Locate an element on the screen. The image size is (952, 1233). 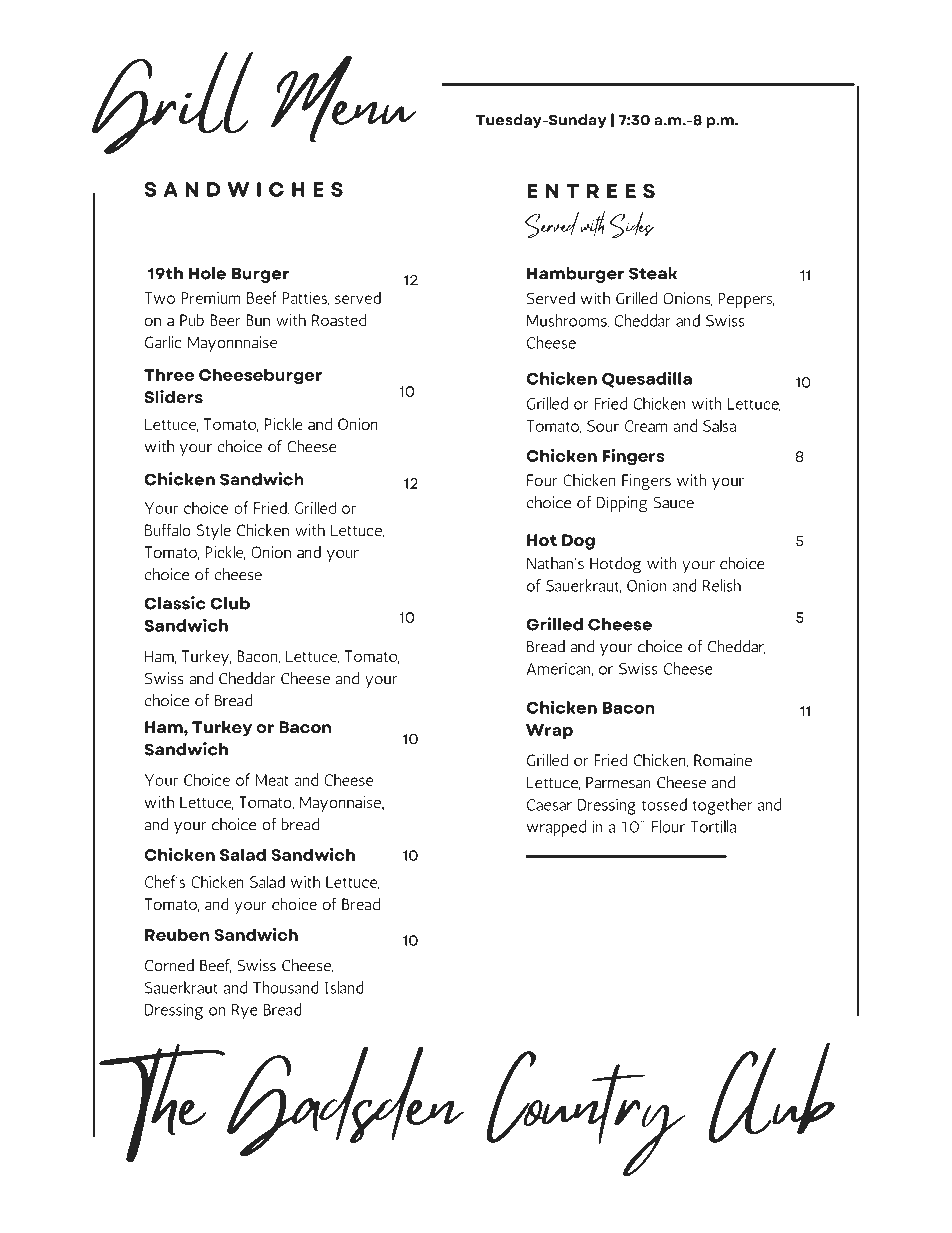
Flour is located at coordinates (668, 826).
